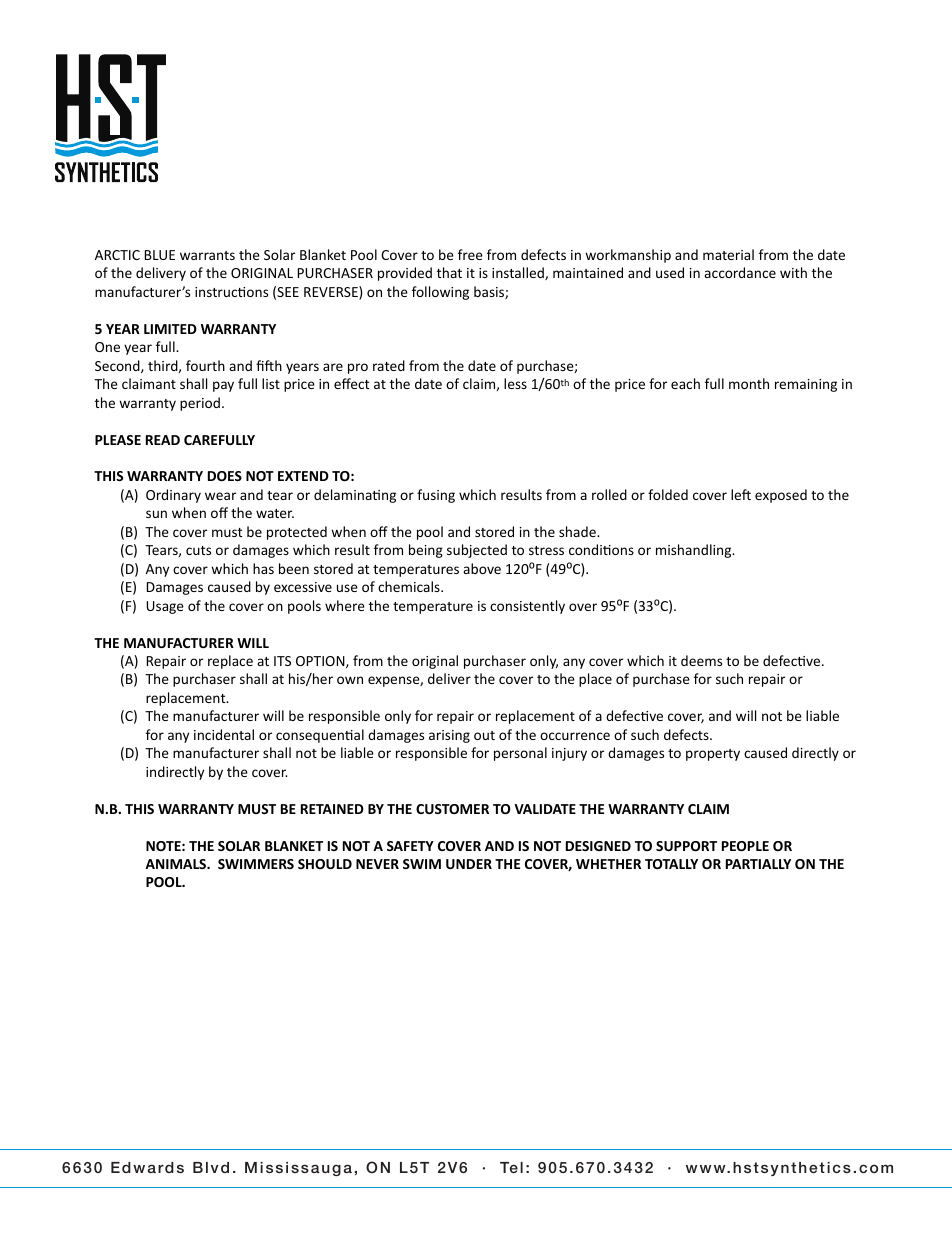 Image resolution: width=952 pixels, height=1233 pixels. I want to click on mishandling, so click(695, 551).
